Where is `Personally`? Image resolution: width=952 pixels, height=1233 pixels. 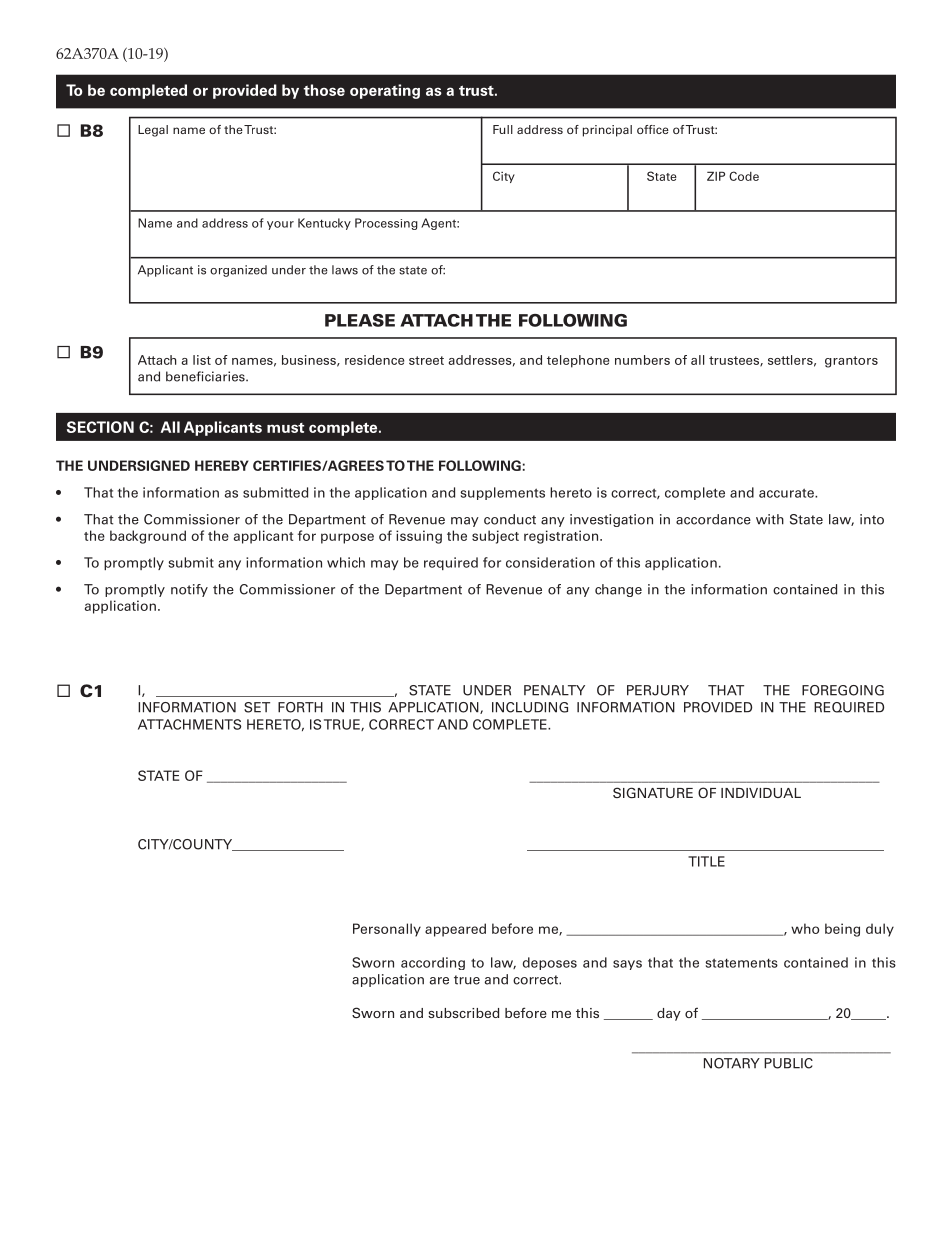 Personally is located at coordinates (387, 930).
